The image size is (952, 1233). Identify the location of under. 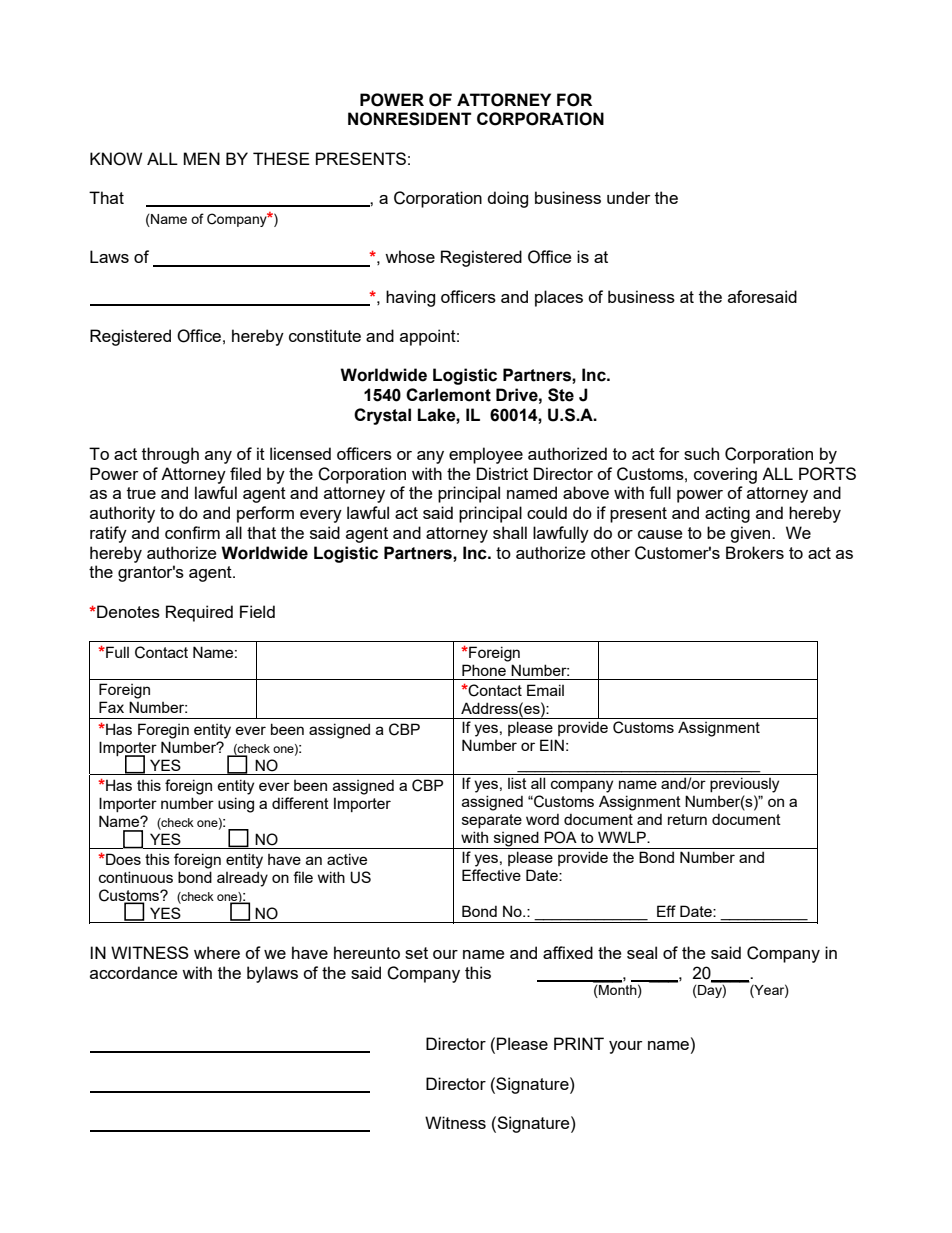
(628, 197).
